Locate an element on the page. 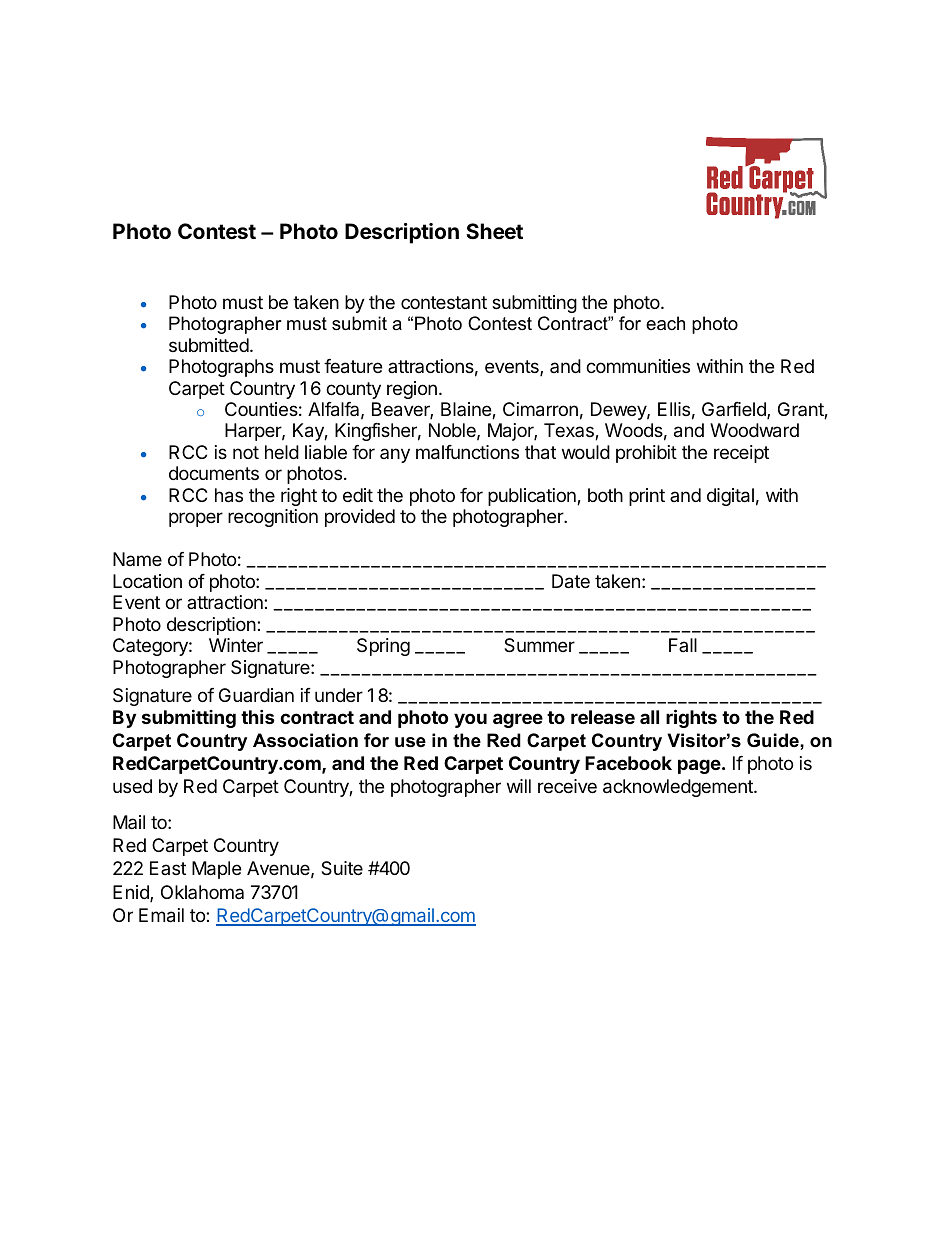 The image size is (952, 1233). each is located at coordinates (665, 323).
